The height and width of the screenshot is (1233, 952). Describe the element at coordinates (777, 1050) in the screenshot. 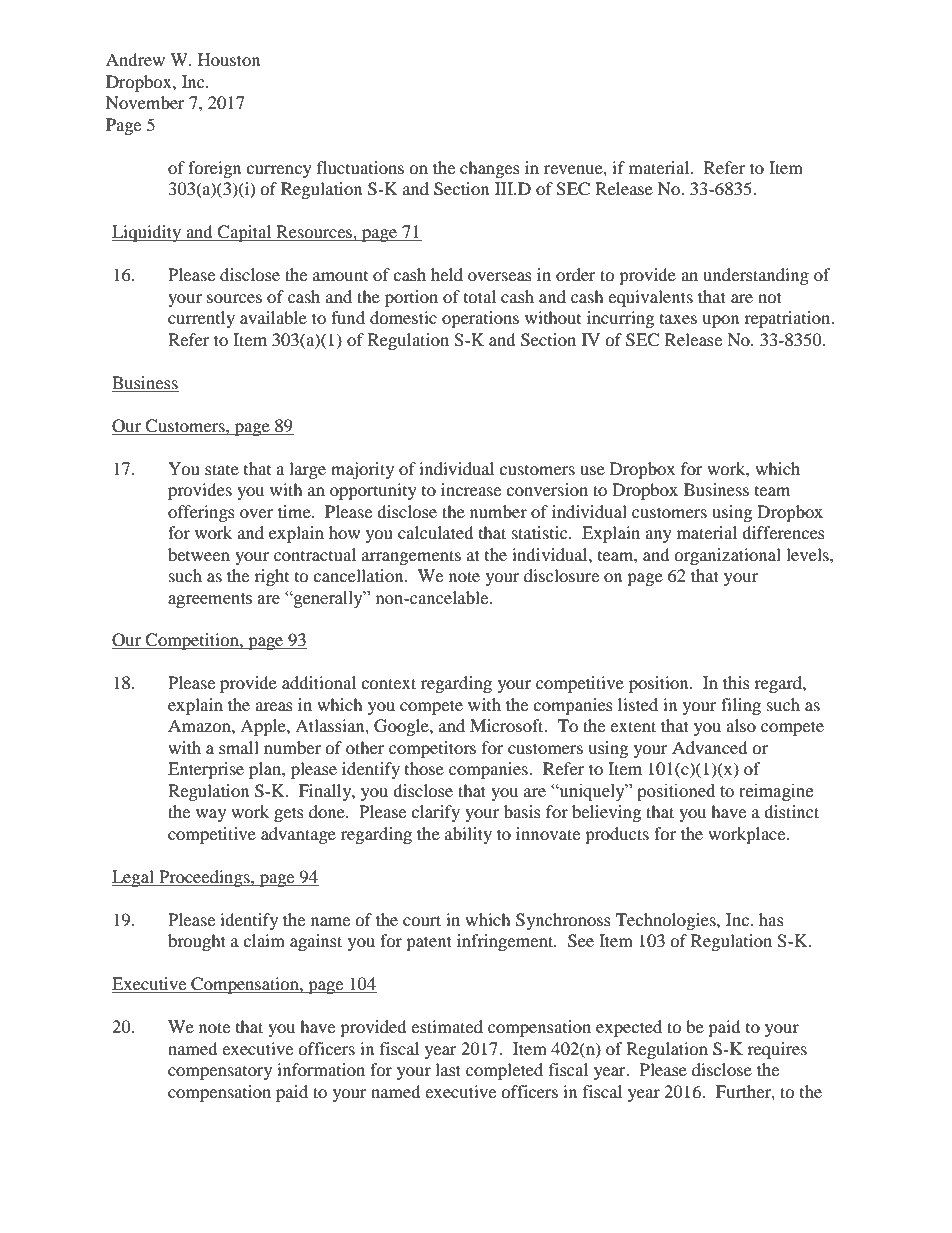

I see `requires` at that location.
